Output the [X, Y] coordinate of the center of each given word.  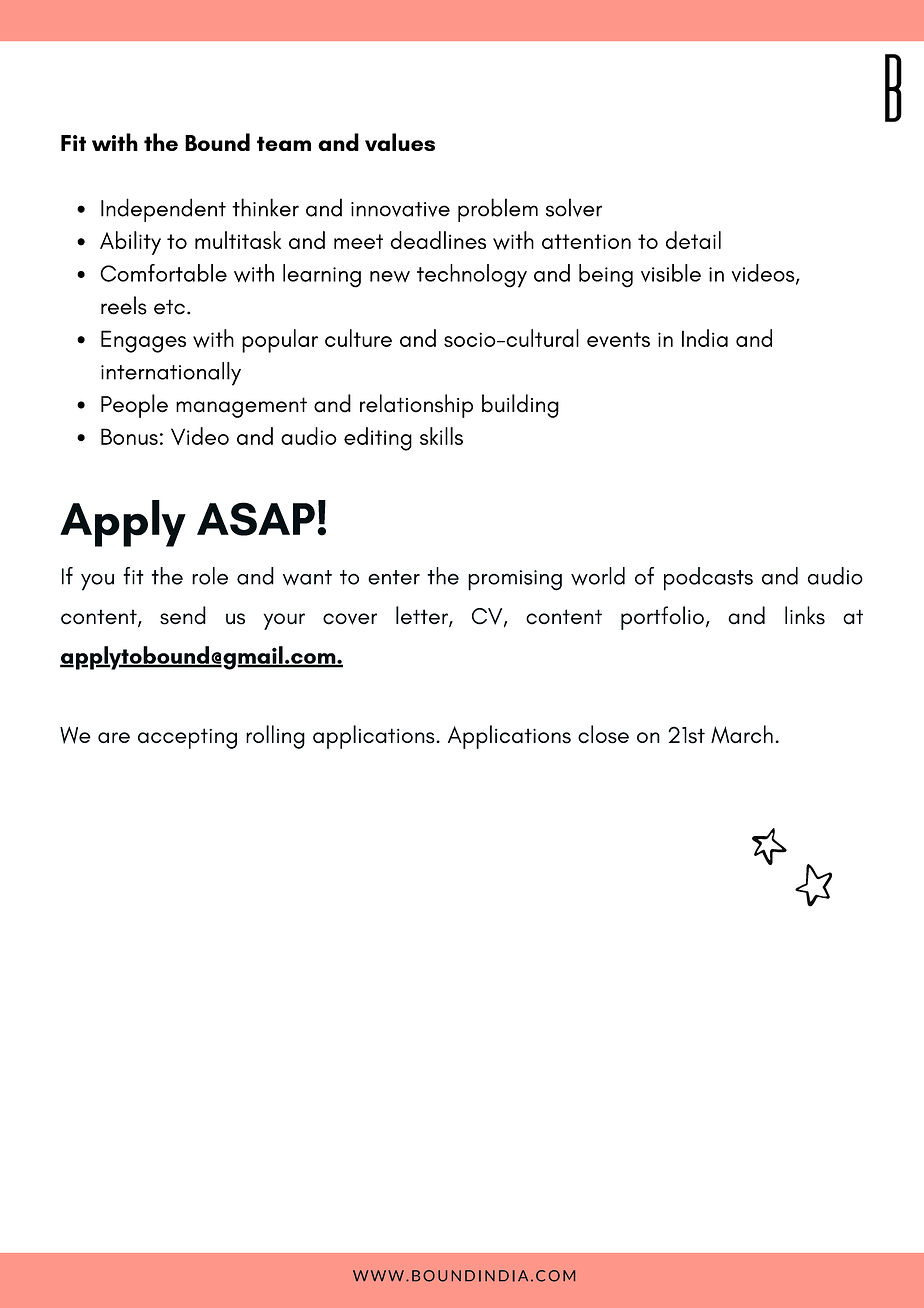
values [400, 142]
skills [441, 436]
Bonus [129, 436]
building [520, 406]
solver [574, 207]
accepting [187, 738]
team [284, 143]
